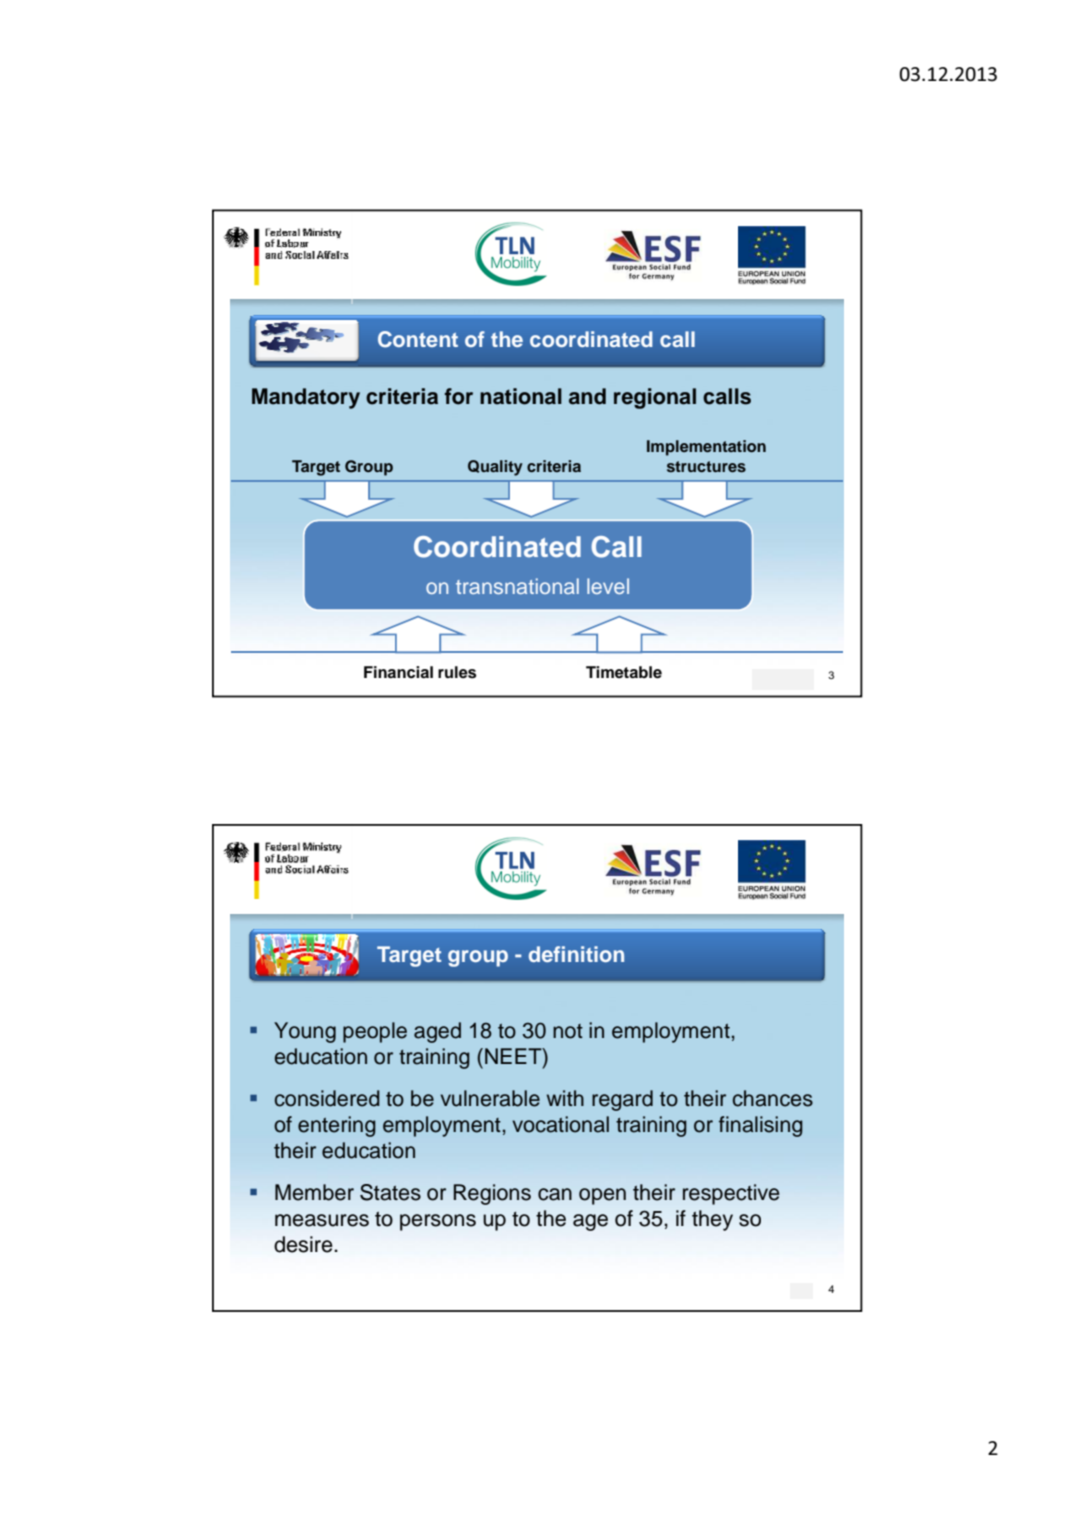 The height and width of the screenshot is (1522, 1075). What do you see at coordinates (398, 672) in the screenshot?
I see `Financial` at bounding box center [398, 672].
